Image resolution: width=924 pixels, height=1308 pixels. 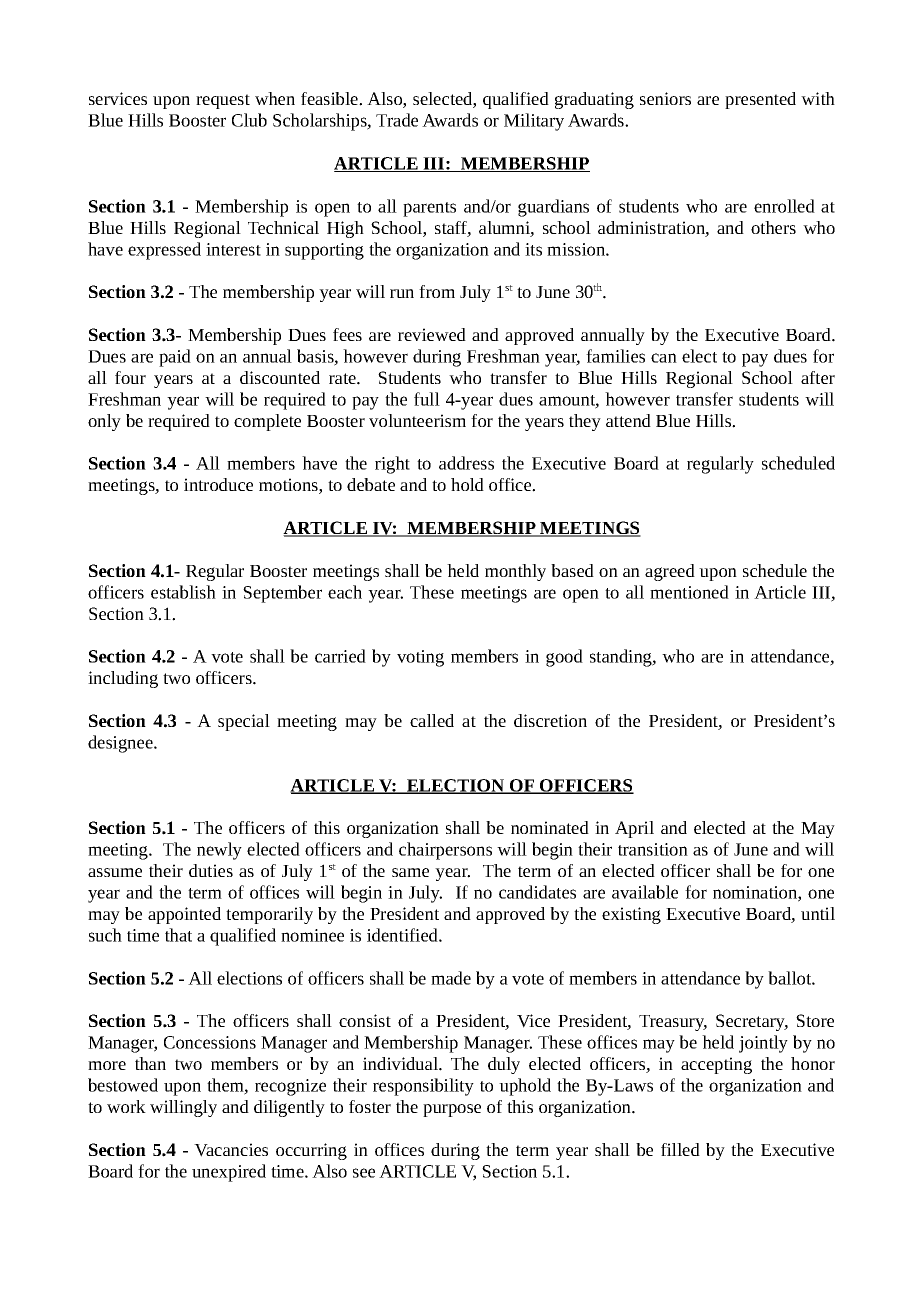 What do you see at coordinates (231, 1150) in the screenshot?
I see `Vacancies` at bounding box center [231, 1150].
